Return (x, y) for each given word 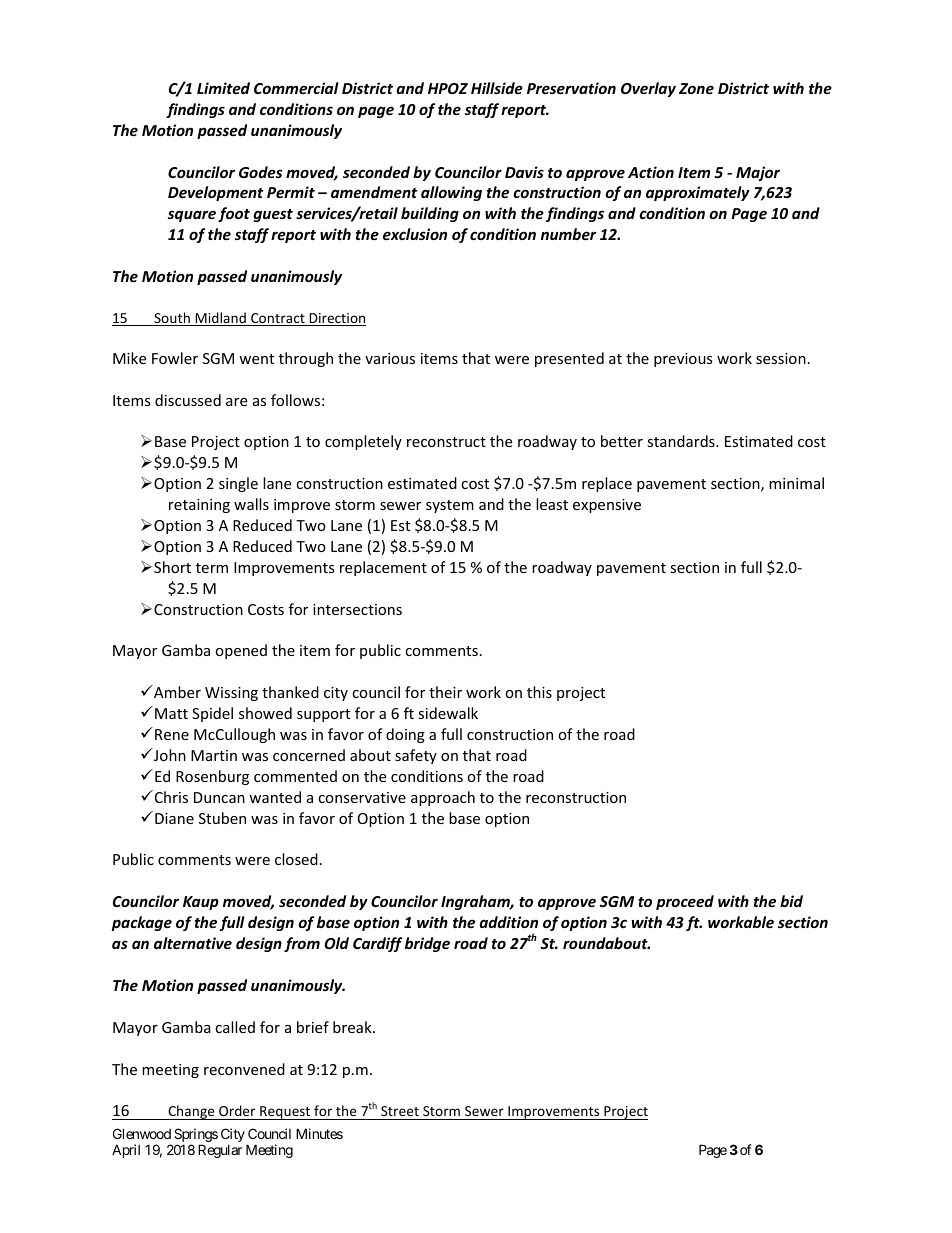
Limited (223, 88)
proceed (685, 902)
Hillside (497, 88)
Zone (696, 88)
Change (191, 1112)
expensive (607, 506)
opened (241, 651)
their (445, 692)
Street (400, 1113)
